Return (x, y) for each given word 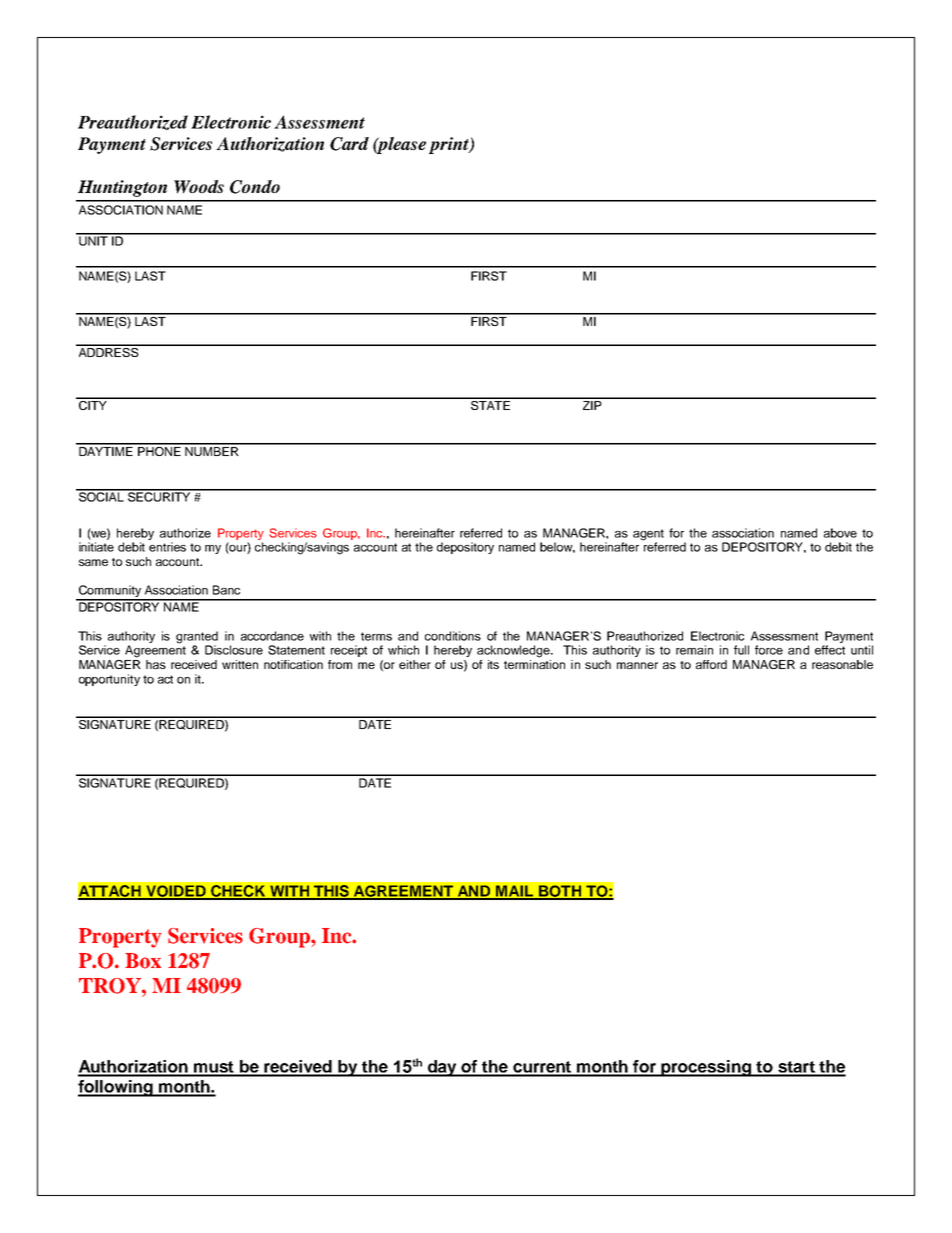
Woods (199, 187)
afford (711, 664)
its (493, 664)
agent (648, 536)
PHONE (159, 450)
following (116, 1088)
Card (349, 144)
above (840, 533)
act (165, 679)
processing (707, 1068)
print (450, 145)
